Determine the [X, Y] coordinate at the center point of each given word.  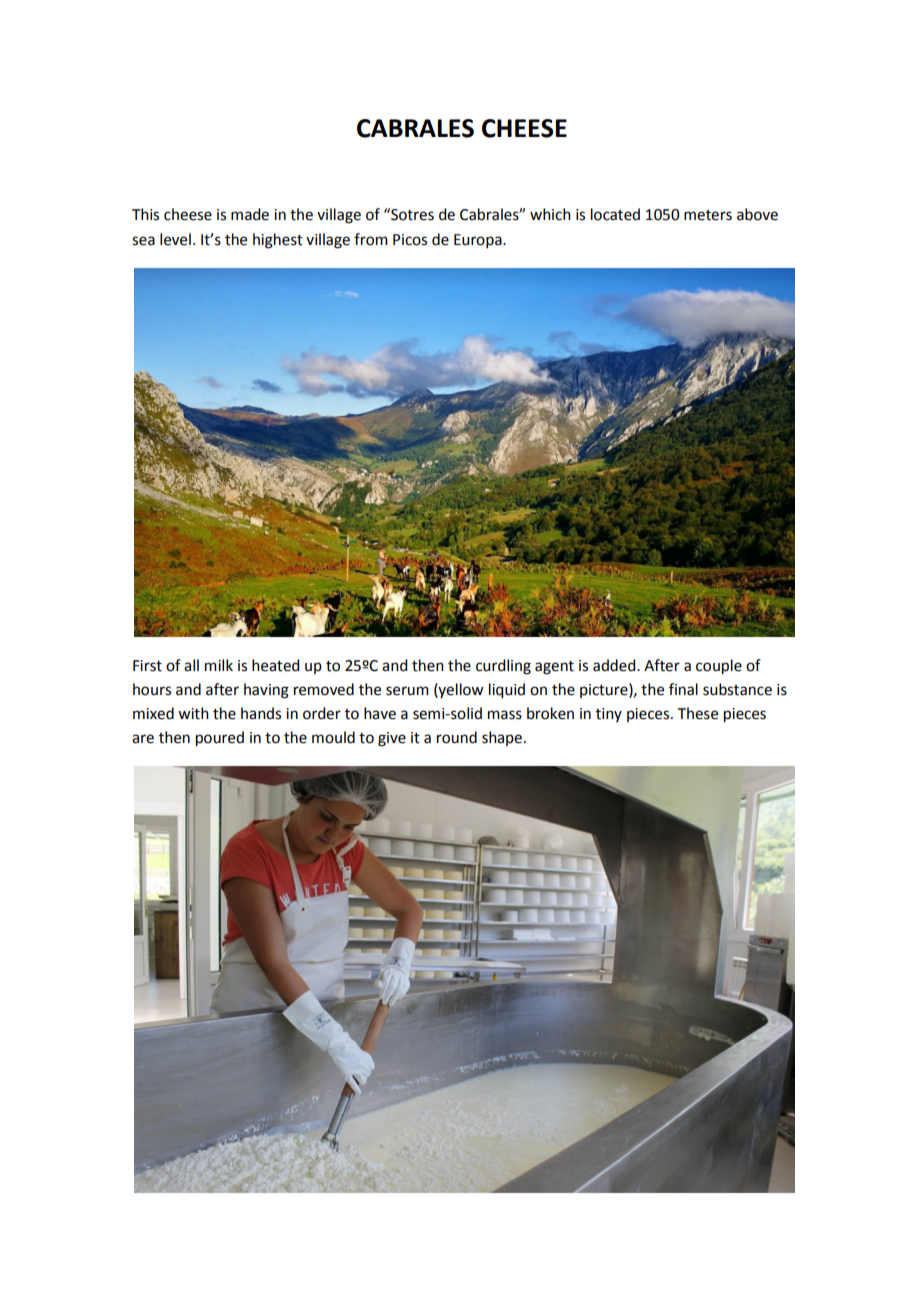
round [457, 737]
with [193, 713]
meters [708, 215]
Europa [479, 241]
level [175, 239]
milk [219, 665]
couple [719, 667]
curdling [503, 667]
